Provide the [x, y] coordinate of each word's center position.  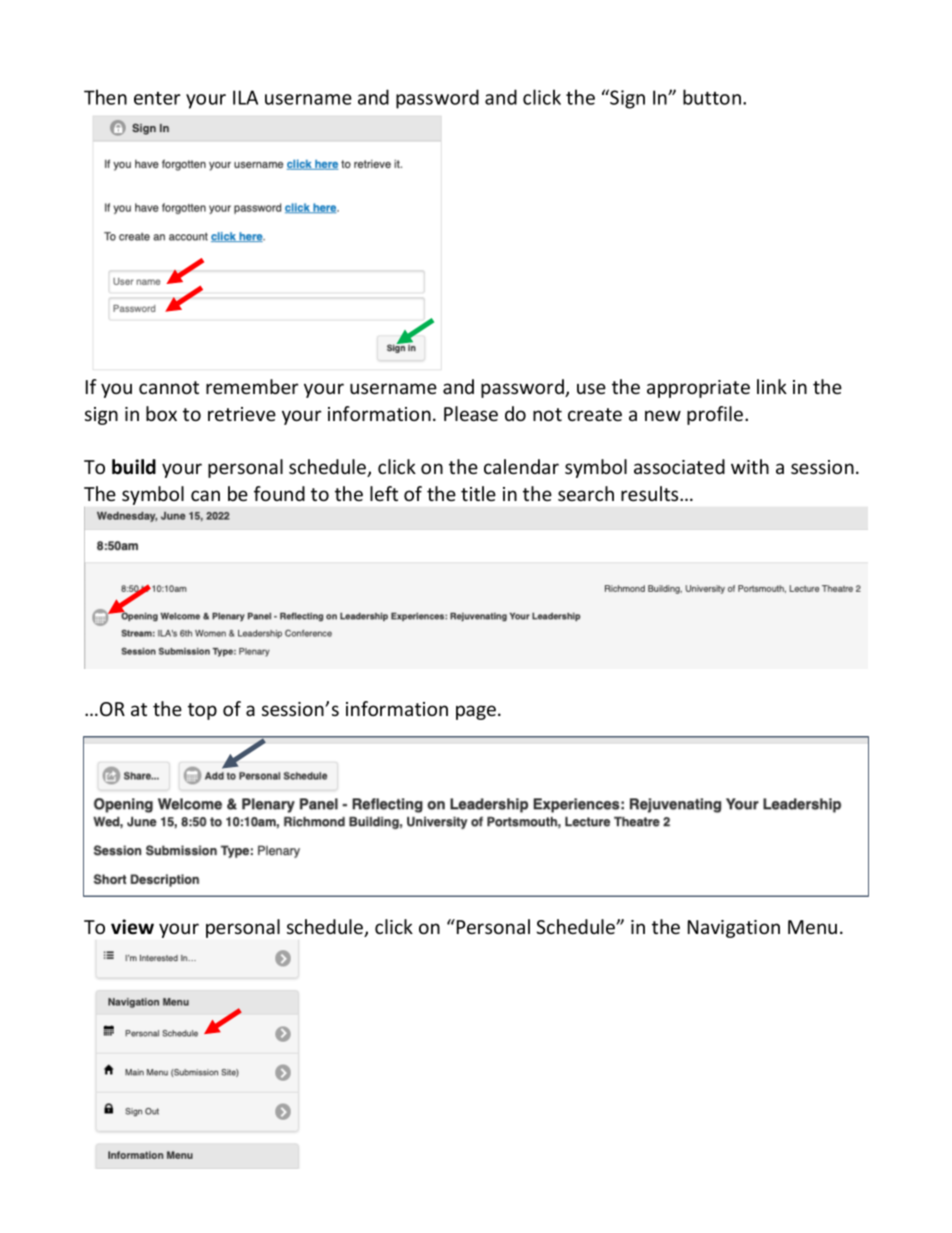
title [478, 493]
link [772, 386]
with [750, 466]
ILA [245, 97]
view [132, 927]
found [279, 493]
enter [157, 98]
